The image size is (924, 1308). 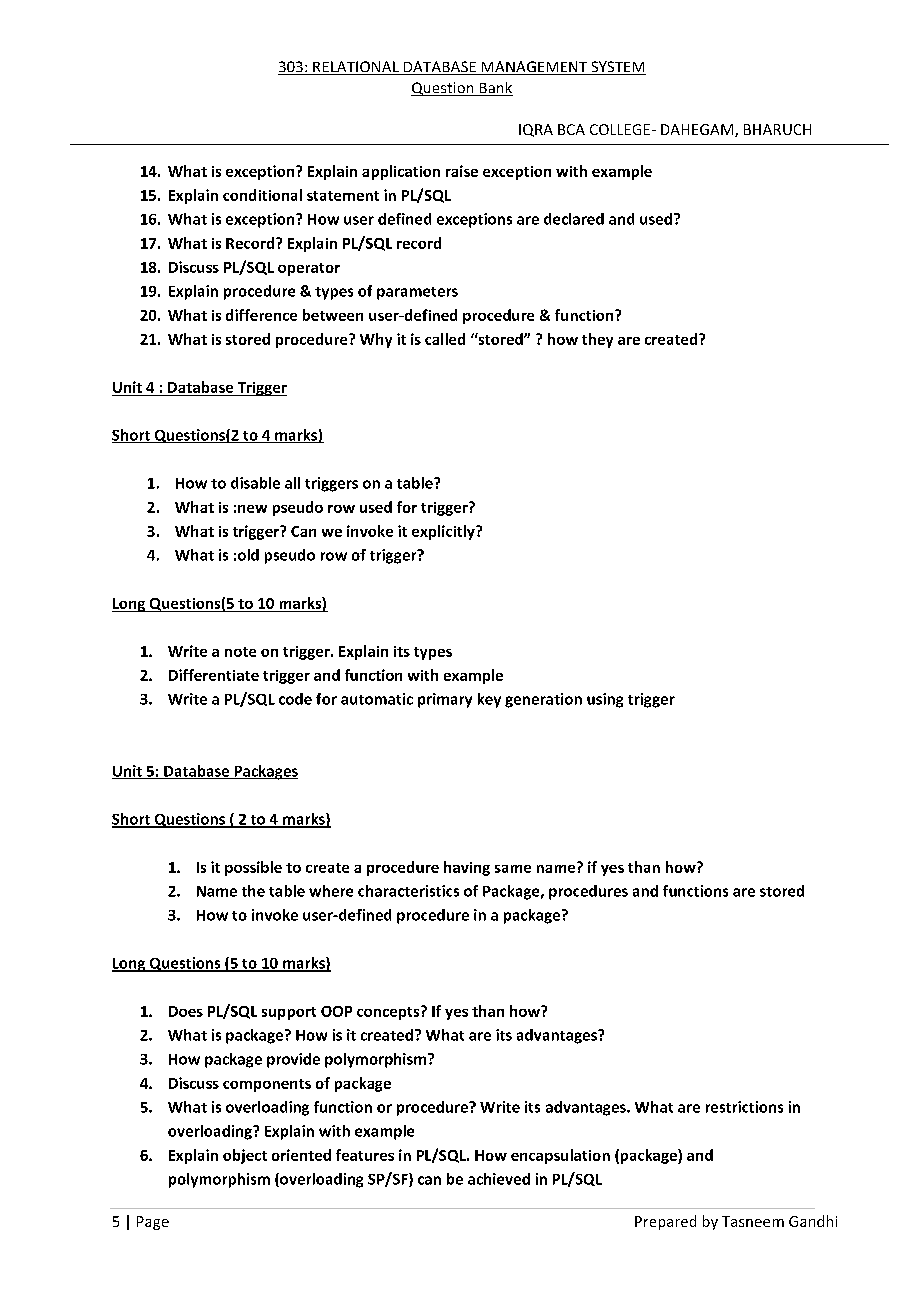 I want to click on having, so click(x=467, y=868).
